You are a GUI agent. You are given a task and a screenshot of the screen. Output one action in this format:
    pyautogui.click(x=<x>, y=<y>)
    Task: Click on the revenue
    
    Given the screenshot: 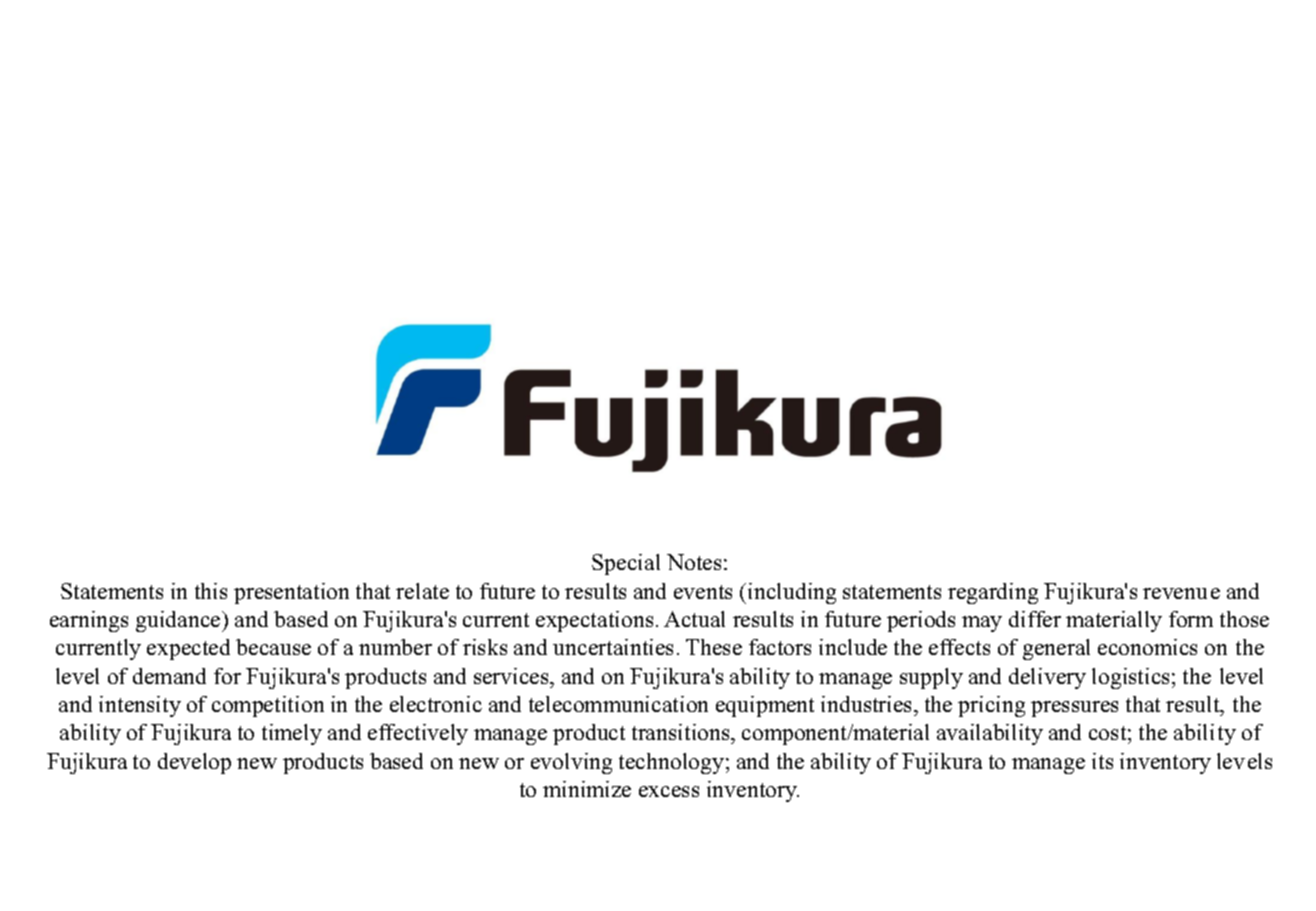 What is the action you would take?
    pyautogui.click(x=1181, y=593)
